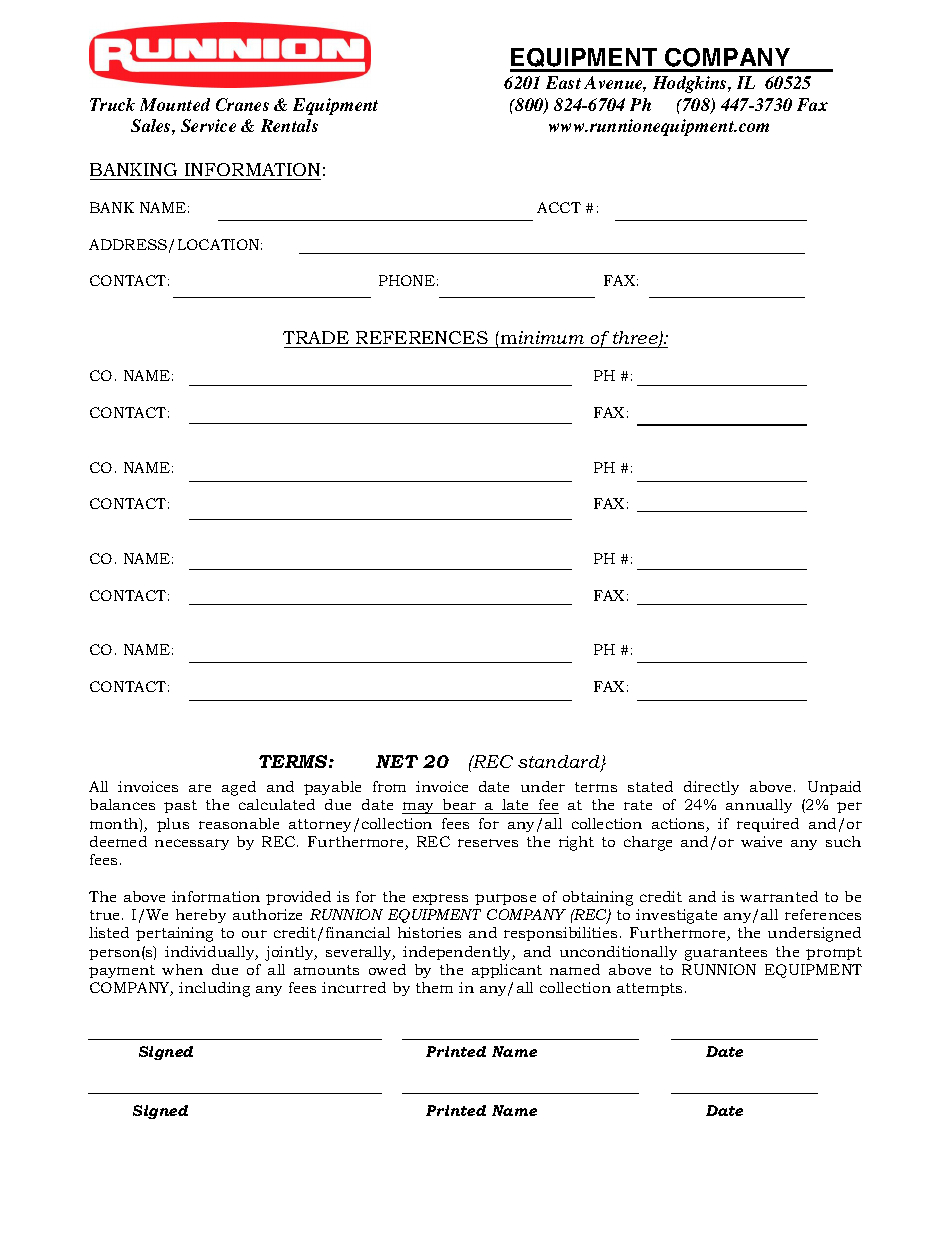 The height and width of the page is (1233, 952). I want to click on Avenue, so click(615, 84).
